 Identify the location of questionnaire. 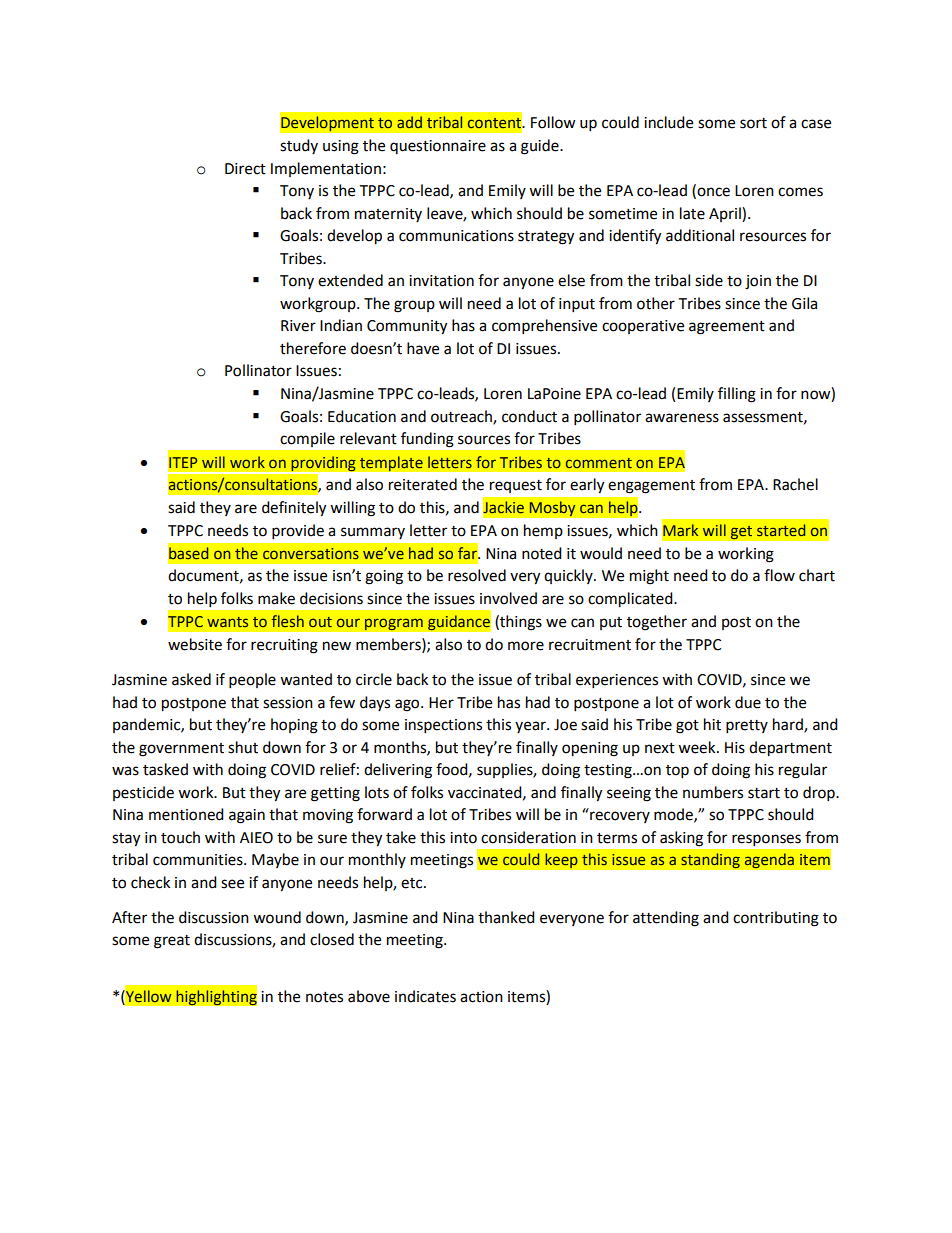
(438, 147).
